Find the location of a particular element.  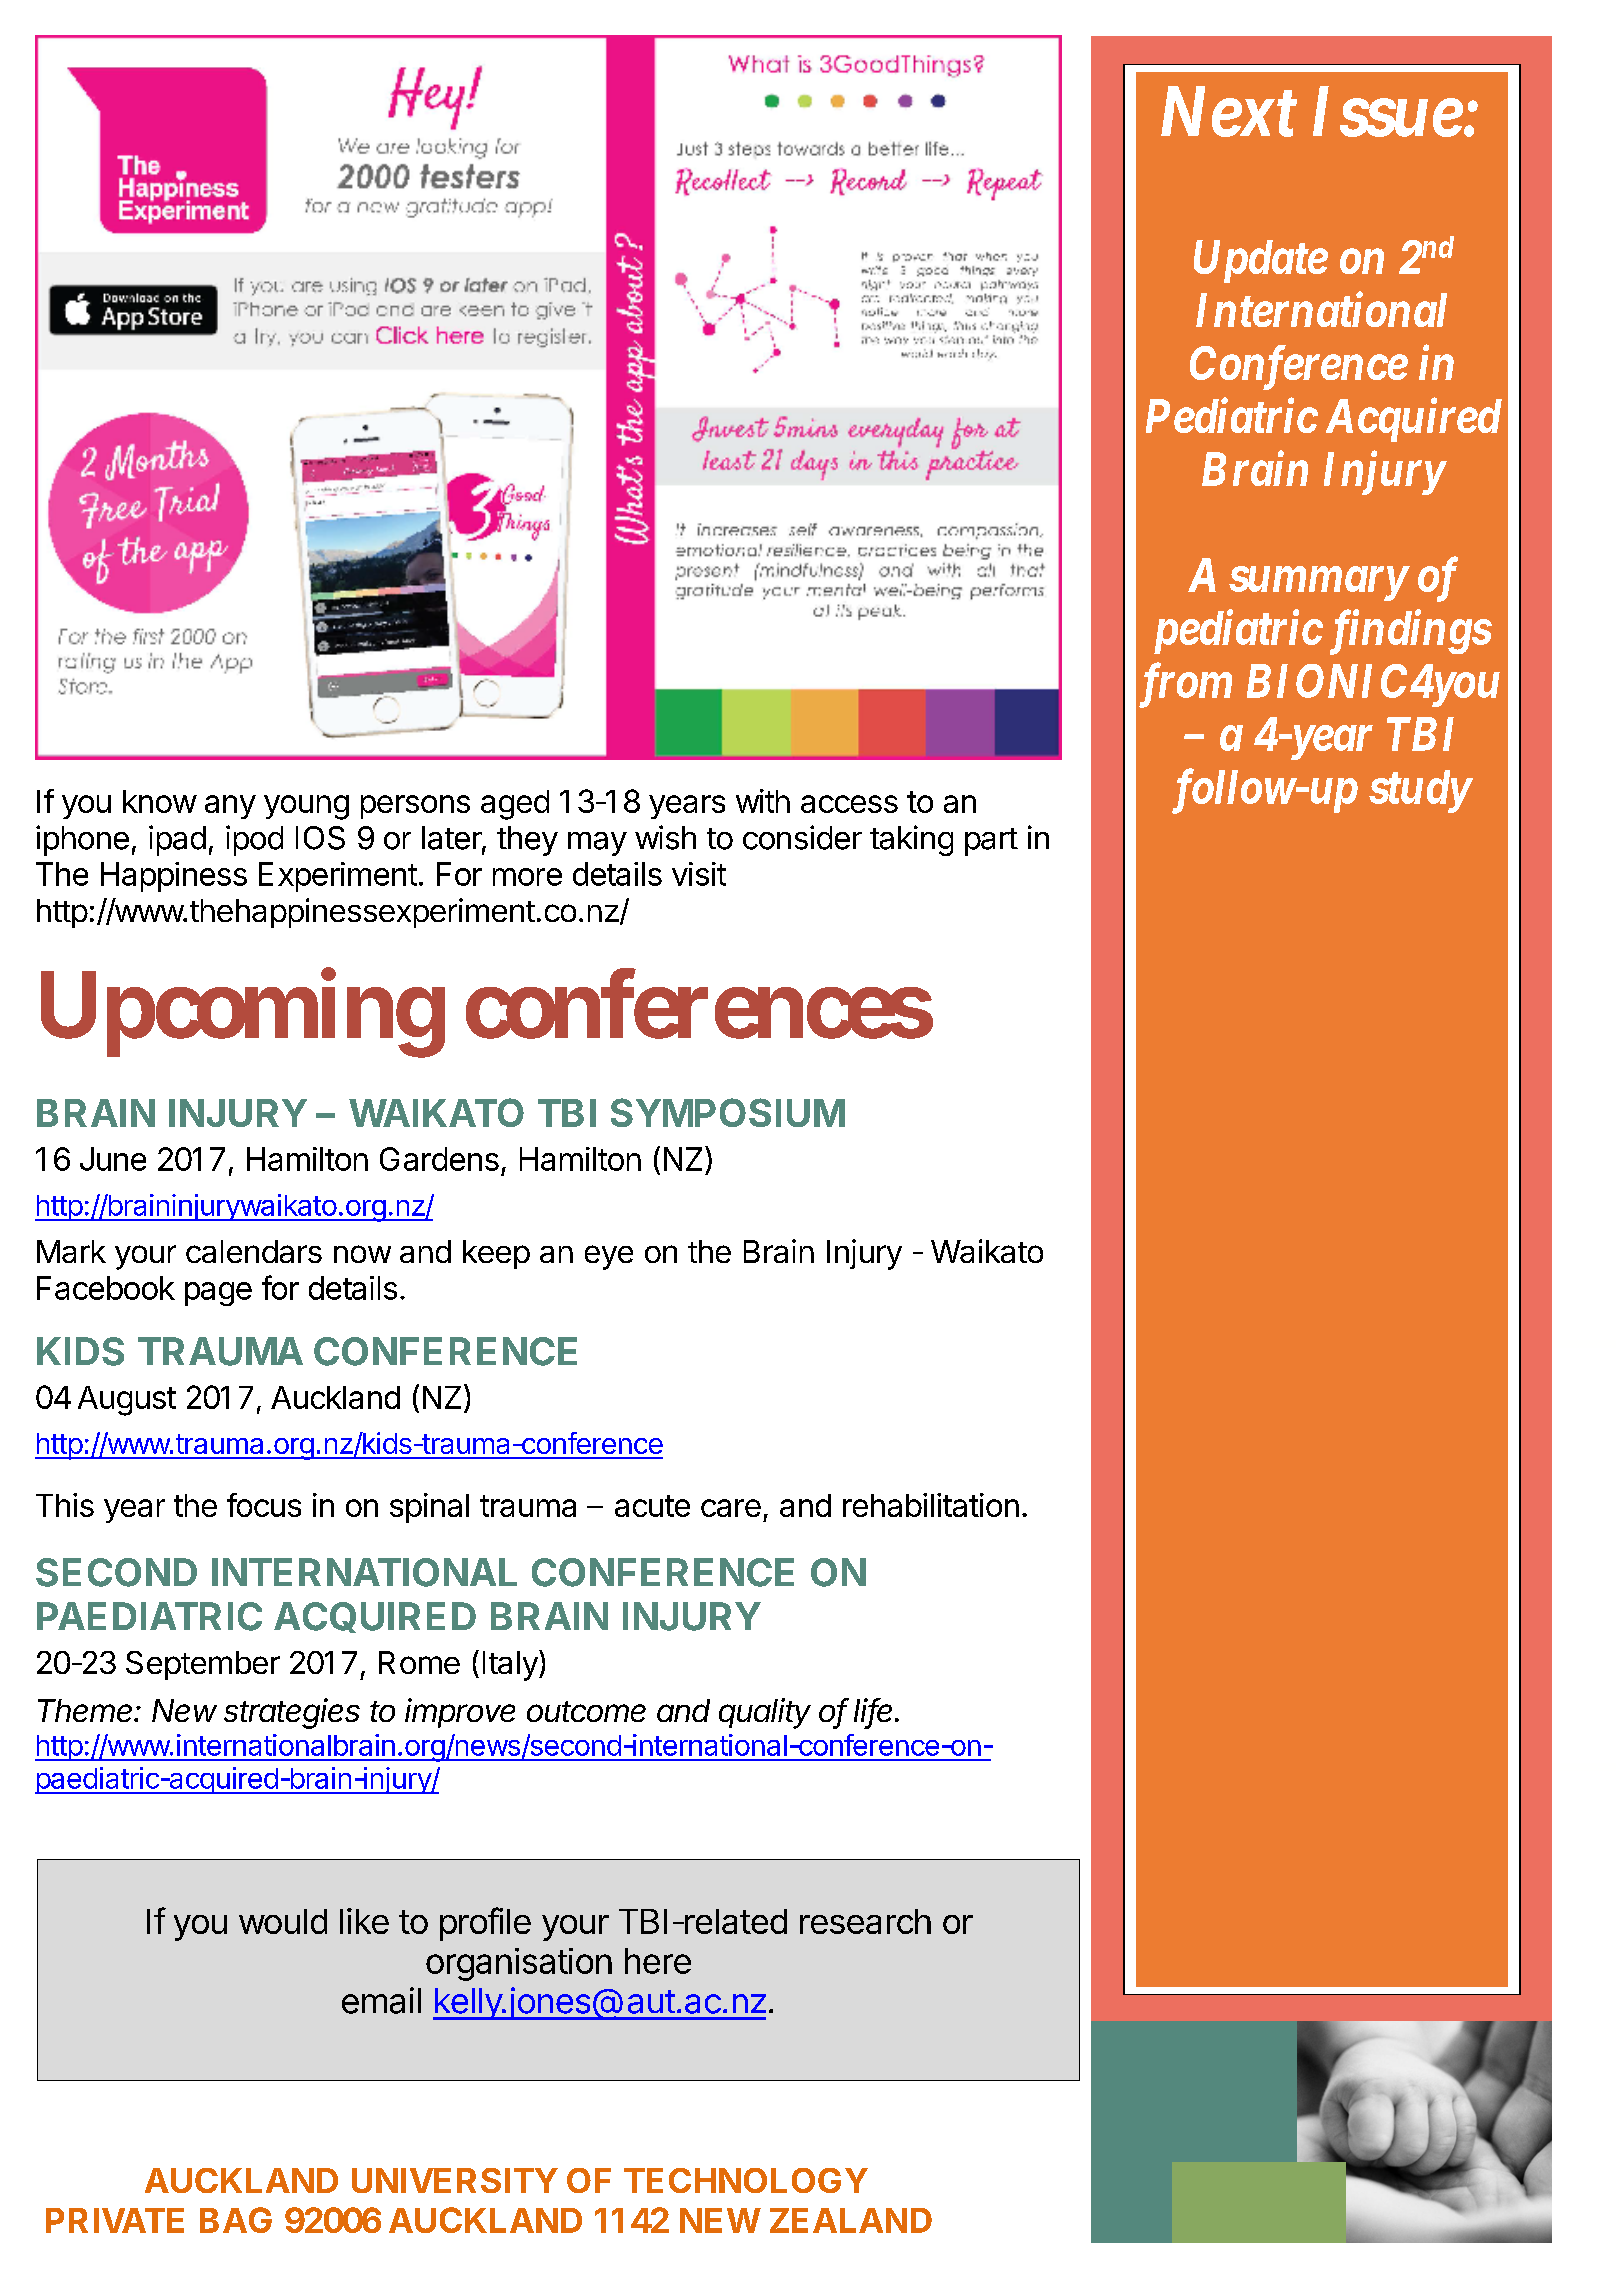

taking is located at coordinates (911, 840).
